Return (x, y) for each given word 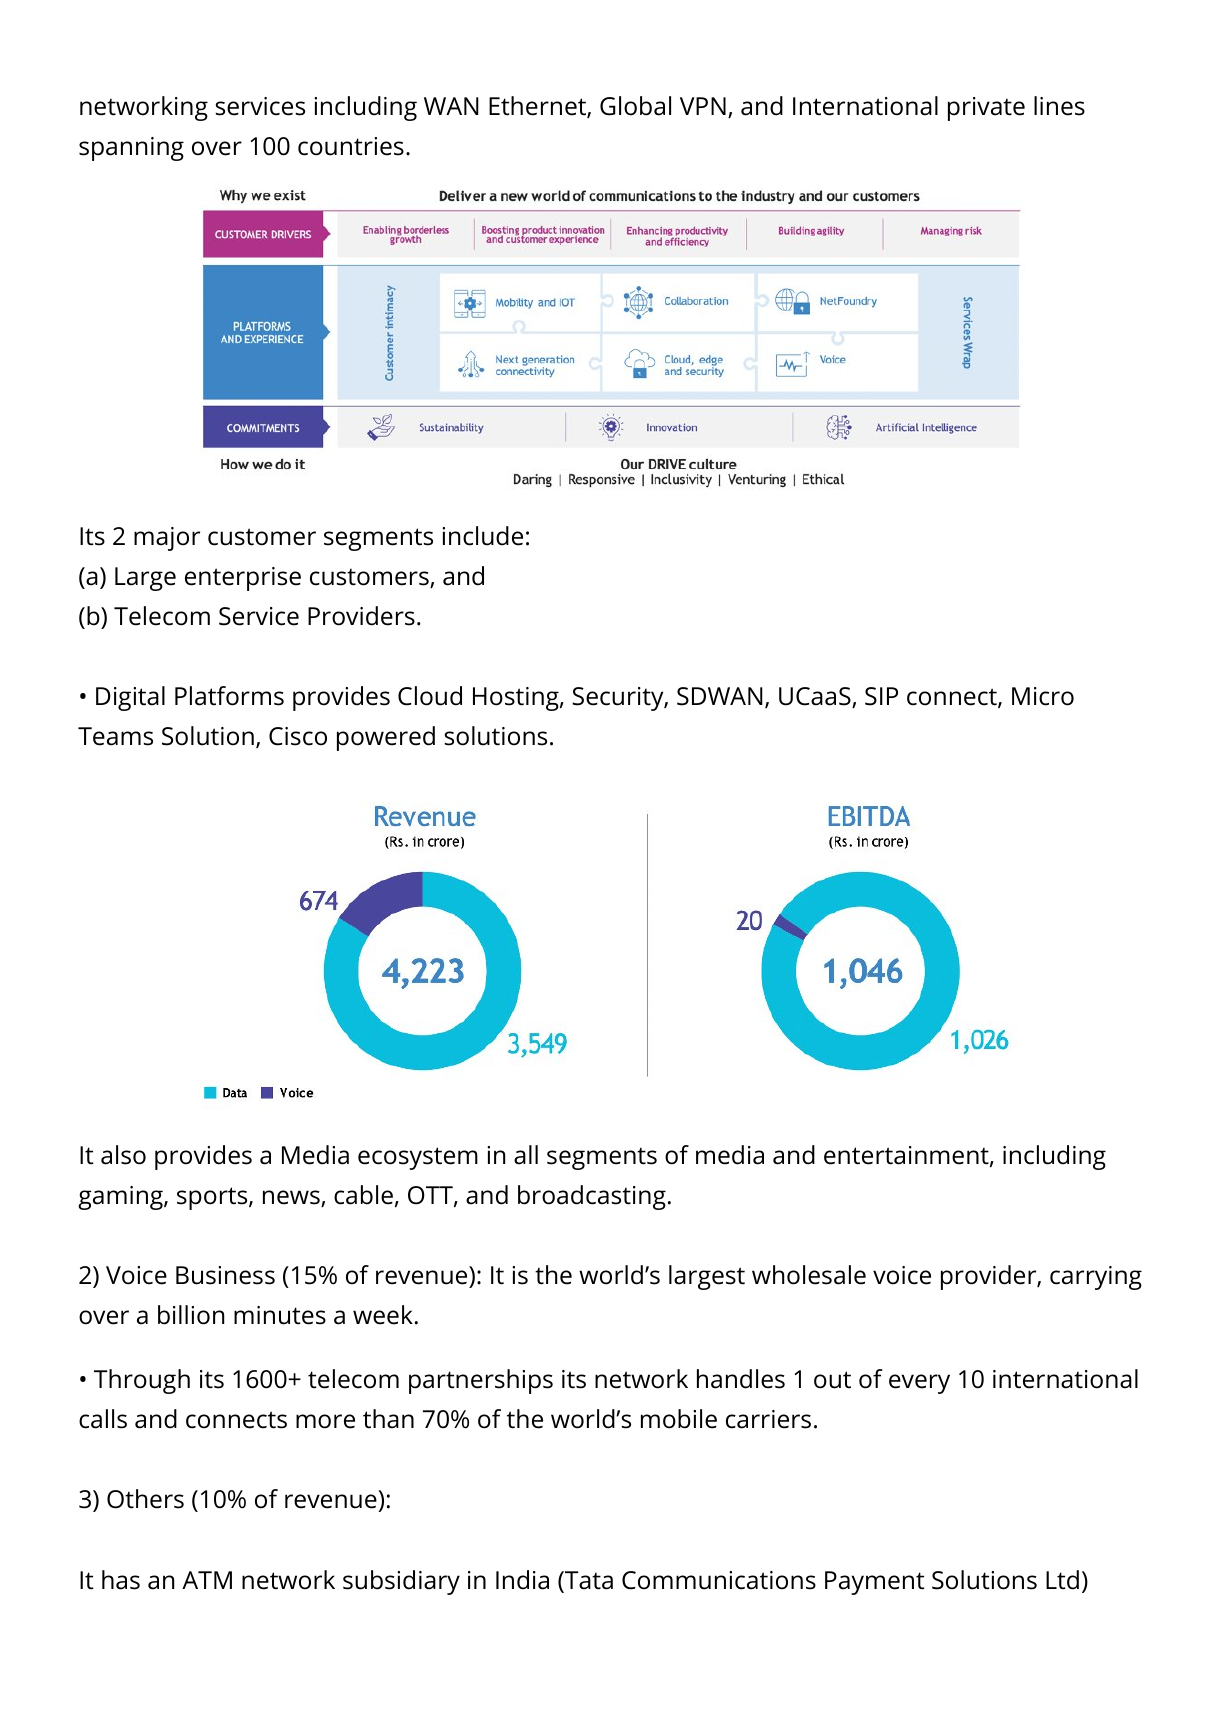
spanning (131, 149)
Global (635, 106)
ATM (207, 1580)
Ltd (1062, 1580)
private (986, 109)
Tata (588, 1581)
